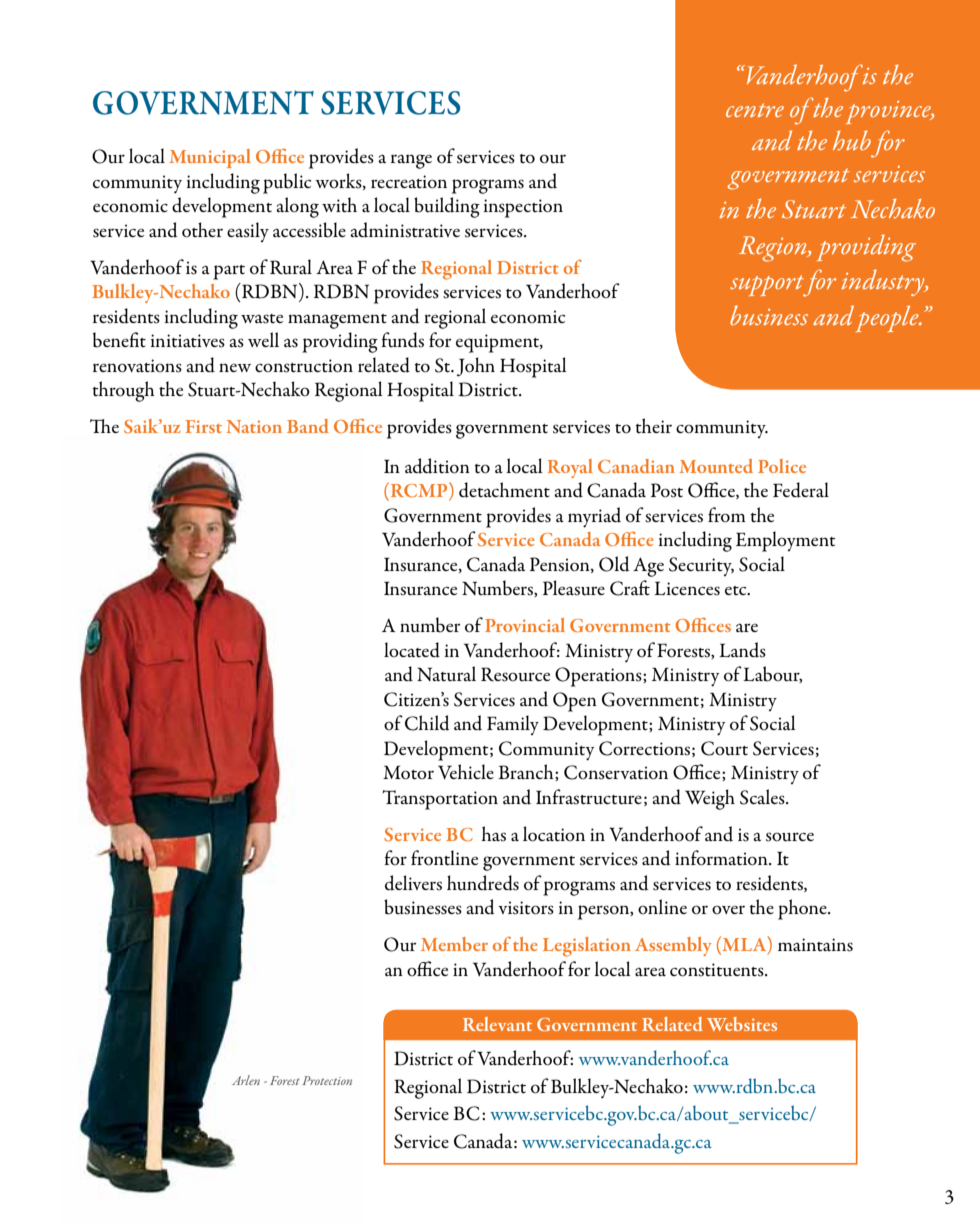  Describe the element at coordinates (782, 466) in the page. I see `Police` at that location.
